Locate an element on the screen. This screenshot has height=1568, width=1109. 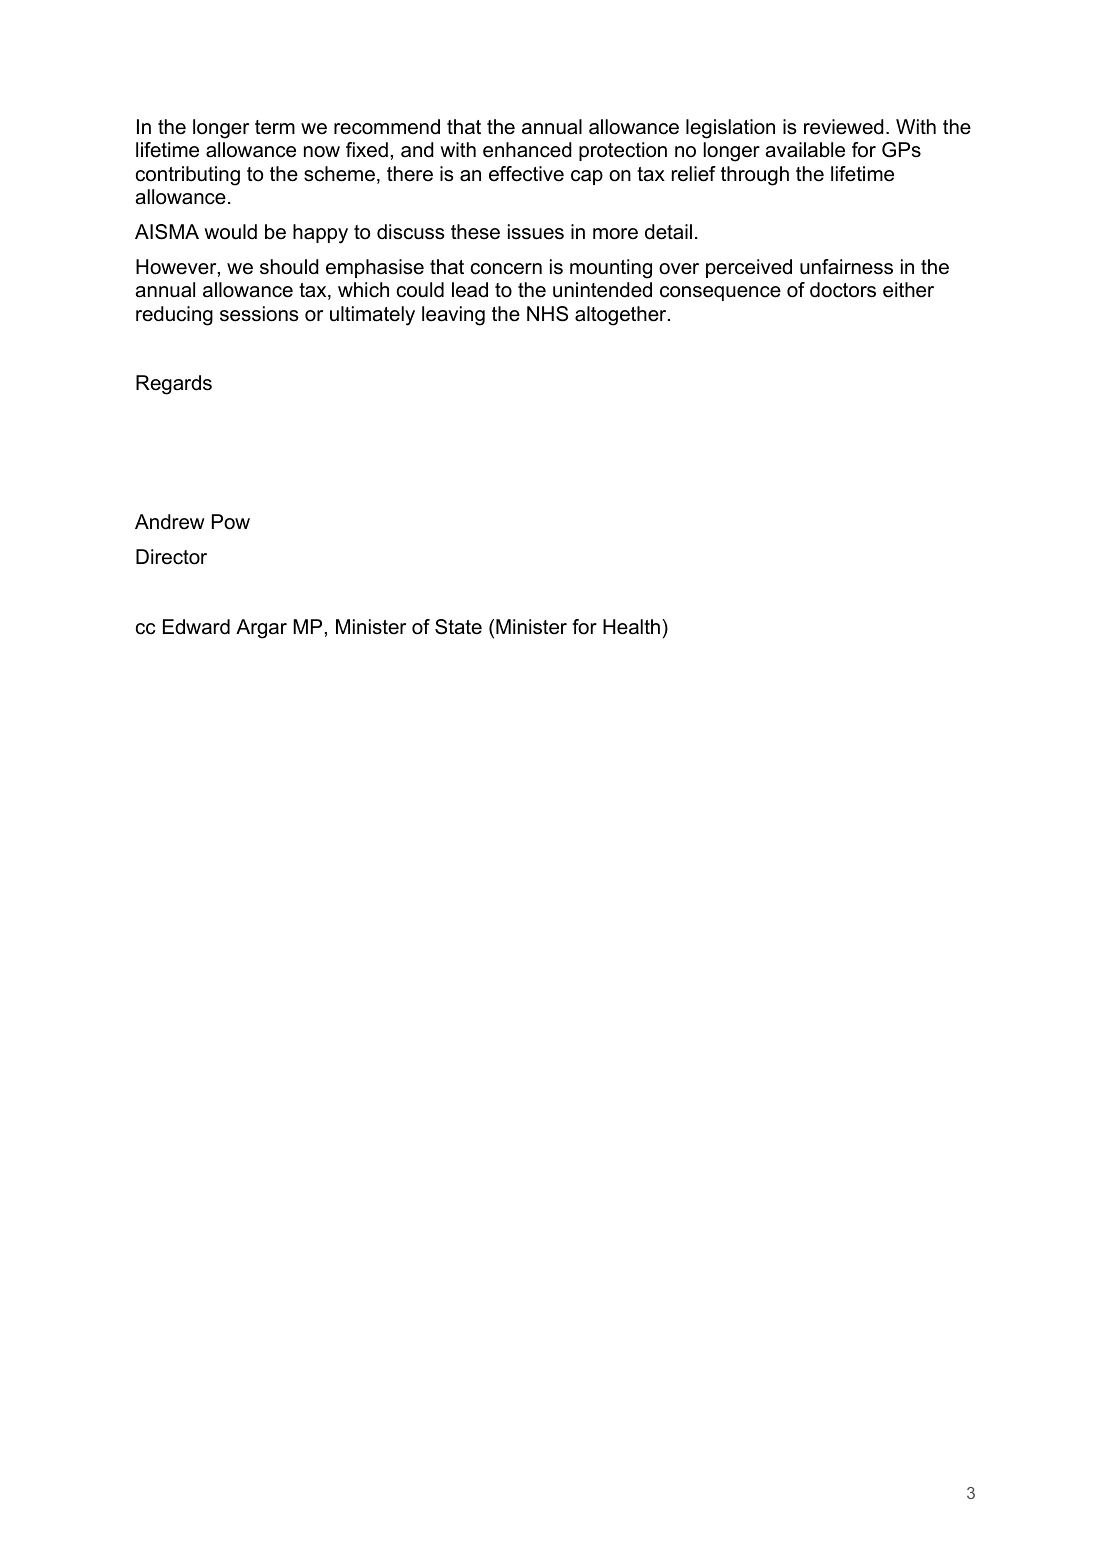
sessions is located at coordinates (259, 314).
